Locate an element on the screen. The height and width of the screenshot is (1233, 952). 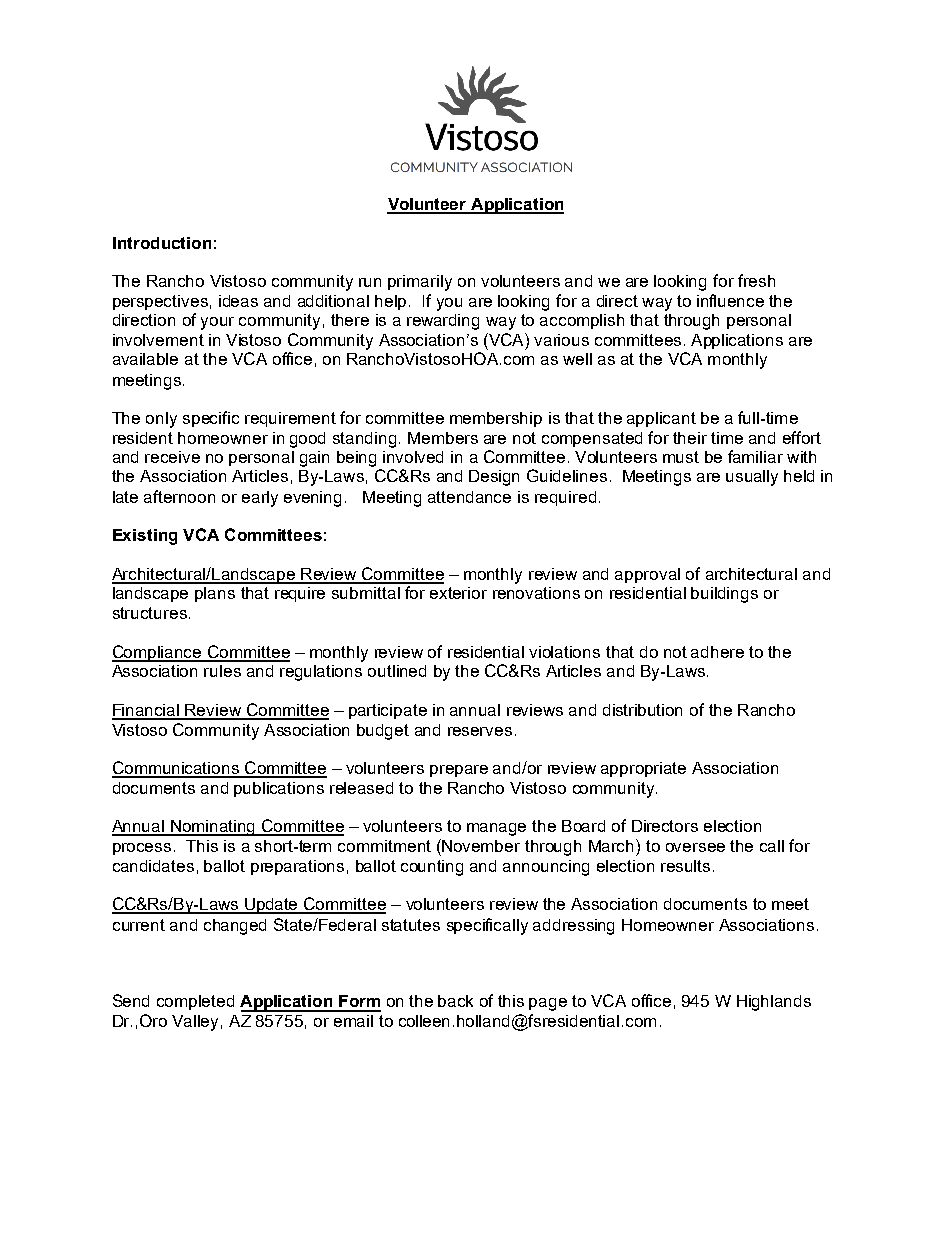
their is located at coordinates (690, 438).
